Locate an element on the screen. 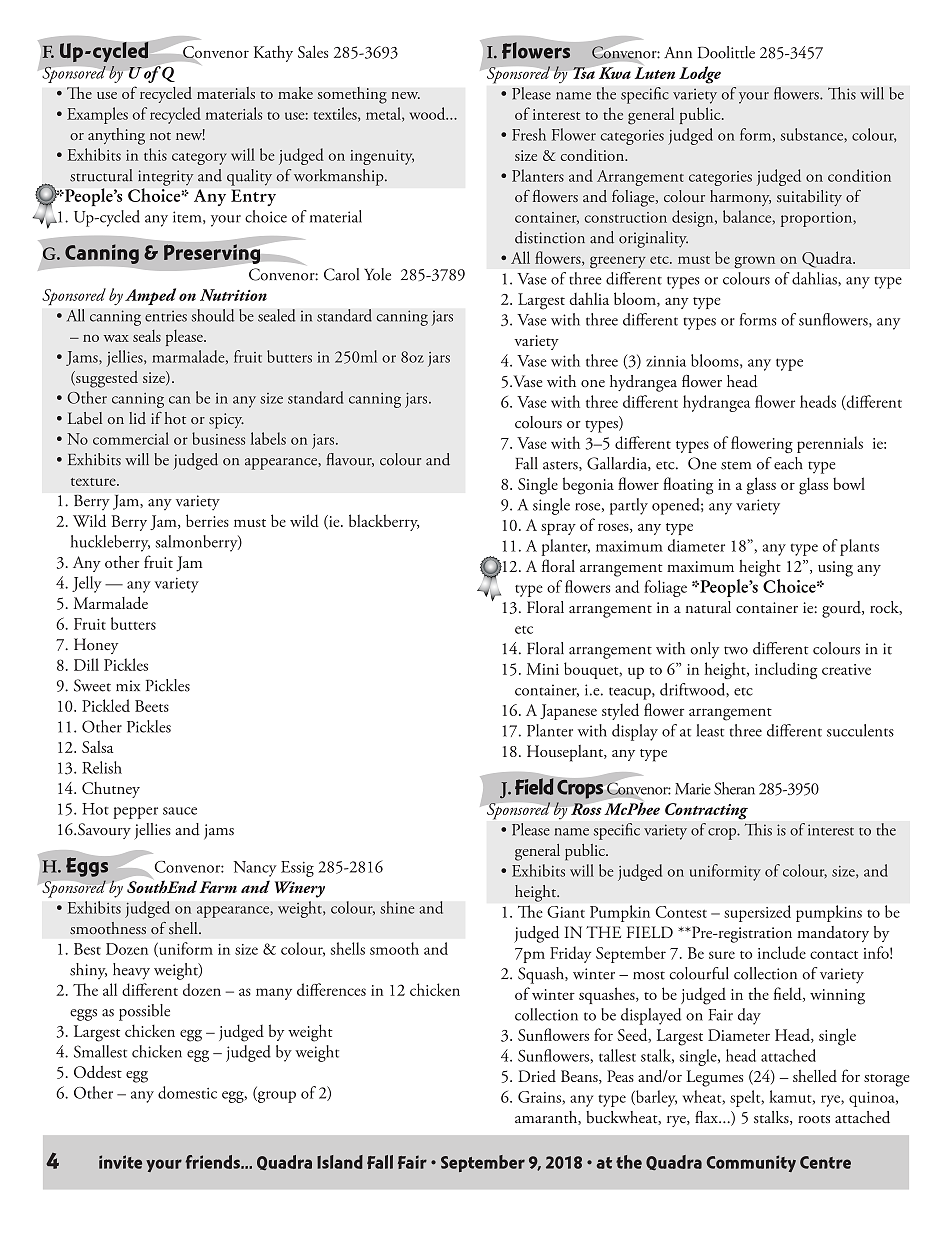  Mini is located at coordinates (543, 669).
